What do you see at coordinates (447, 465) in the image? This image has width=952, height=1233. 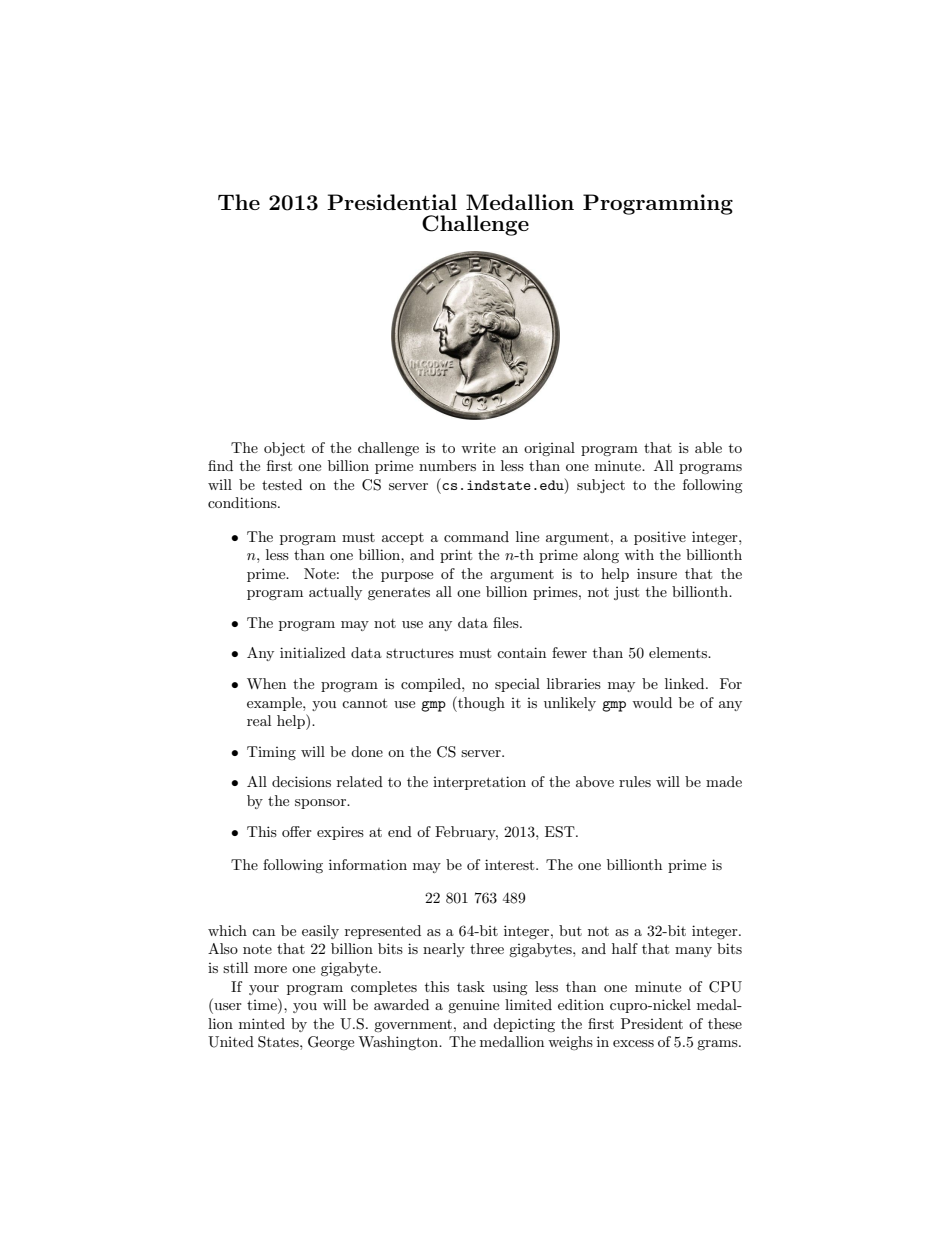 I see `numbers` at bounding box center [447, 465].
